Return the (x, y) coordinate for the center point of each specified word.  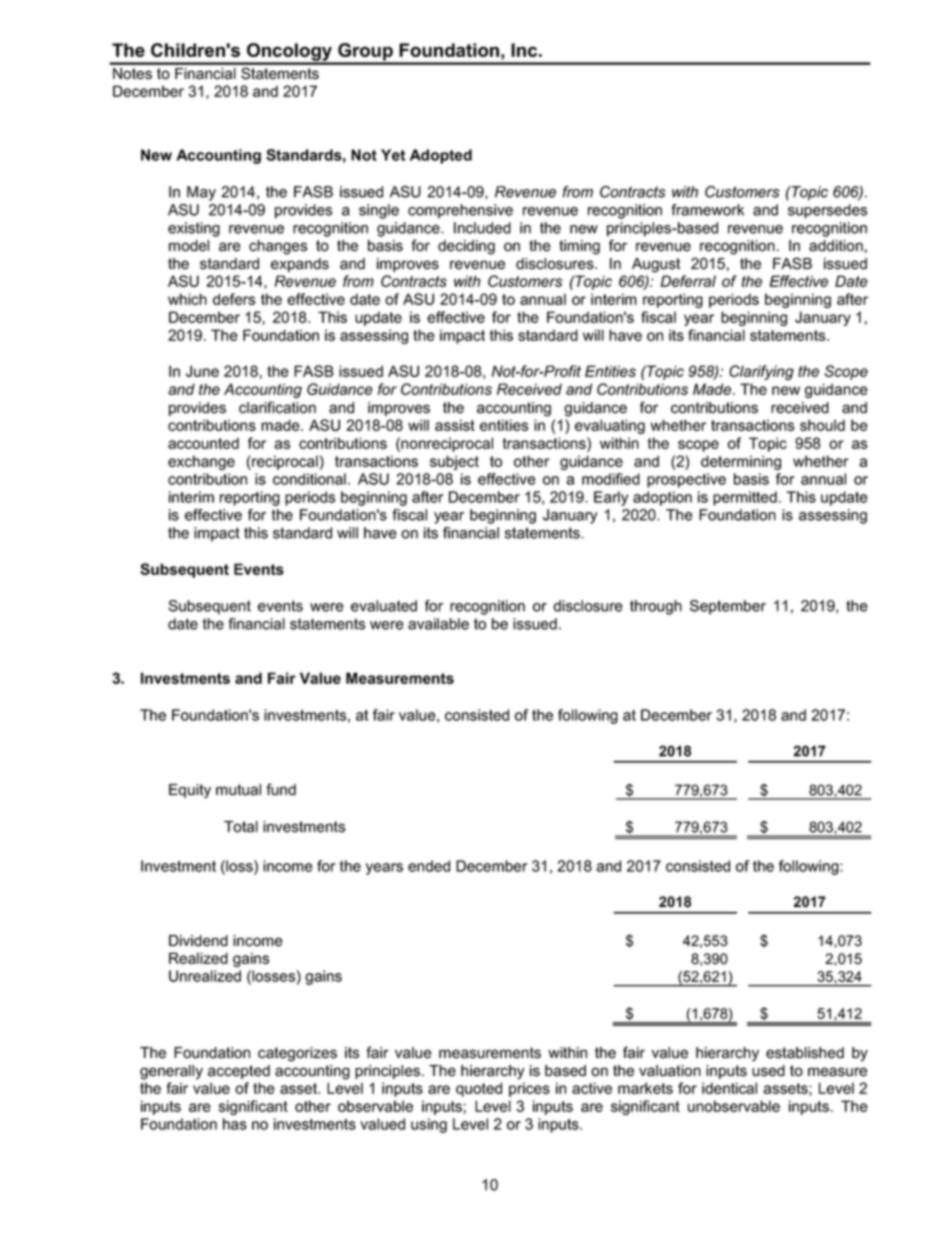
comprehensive (460, 211)
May (201, 193)
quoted (479, 1089)
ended (429, 866)
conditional (309, 479)
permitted (745, 498)
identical (729, 1088)
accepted (239, 1072)
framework (707, 210)
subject (454, 462)
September (728, 607)
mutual (238, 790)
